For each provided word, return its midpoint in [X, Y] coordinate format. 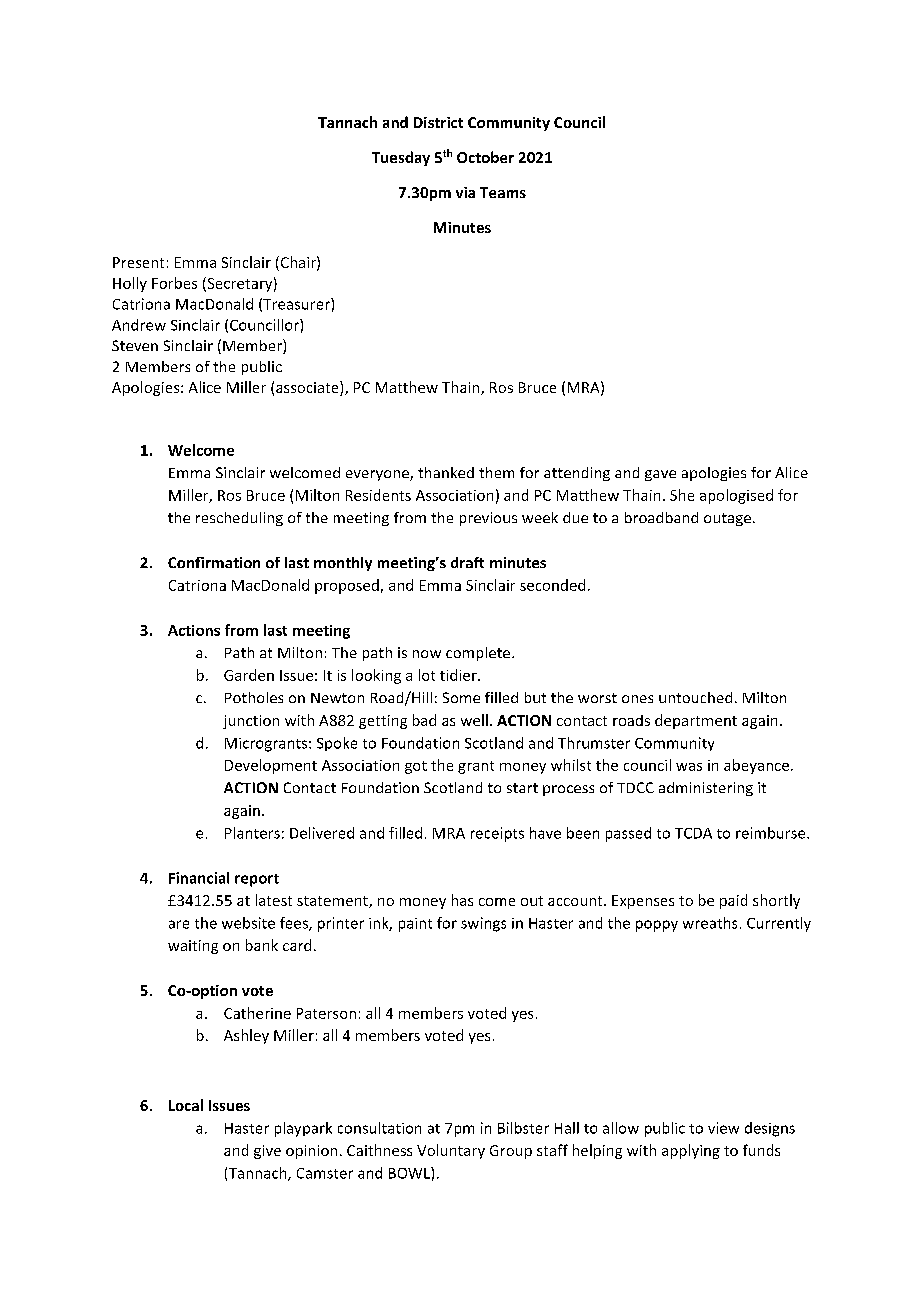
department [696, 721]
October [485, 157]
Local [186, 1105]
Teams [503, 192]
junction [251, 722]
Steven [135, 345]
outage [727, 519]
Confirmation [214, 562]
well [474, 720]
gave [660, 475]
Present [138, 262]
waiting [193, 947]
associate [308, 388]
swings [483, 924]
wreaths [710, 923]
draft [467, 562]
